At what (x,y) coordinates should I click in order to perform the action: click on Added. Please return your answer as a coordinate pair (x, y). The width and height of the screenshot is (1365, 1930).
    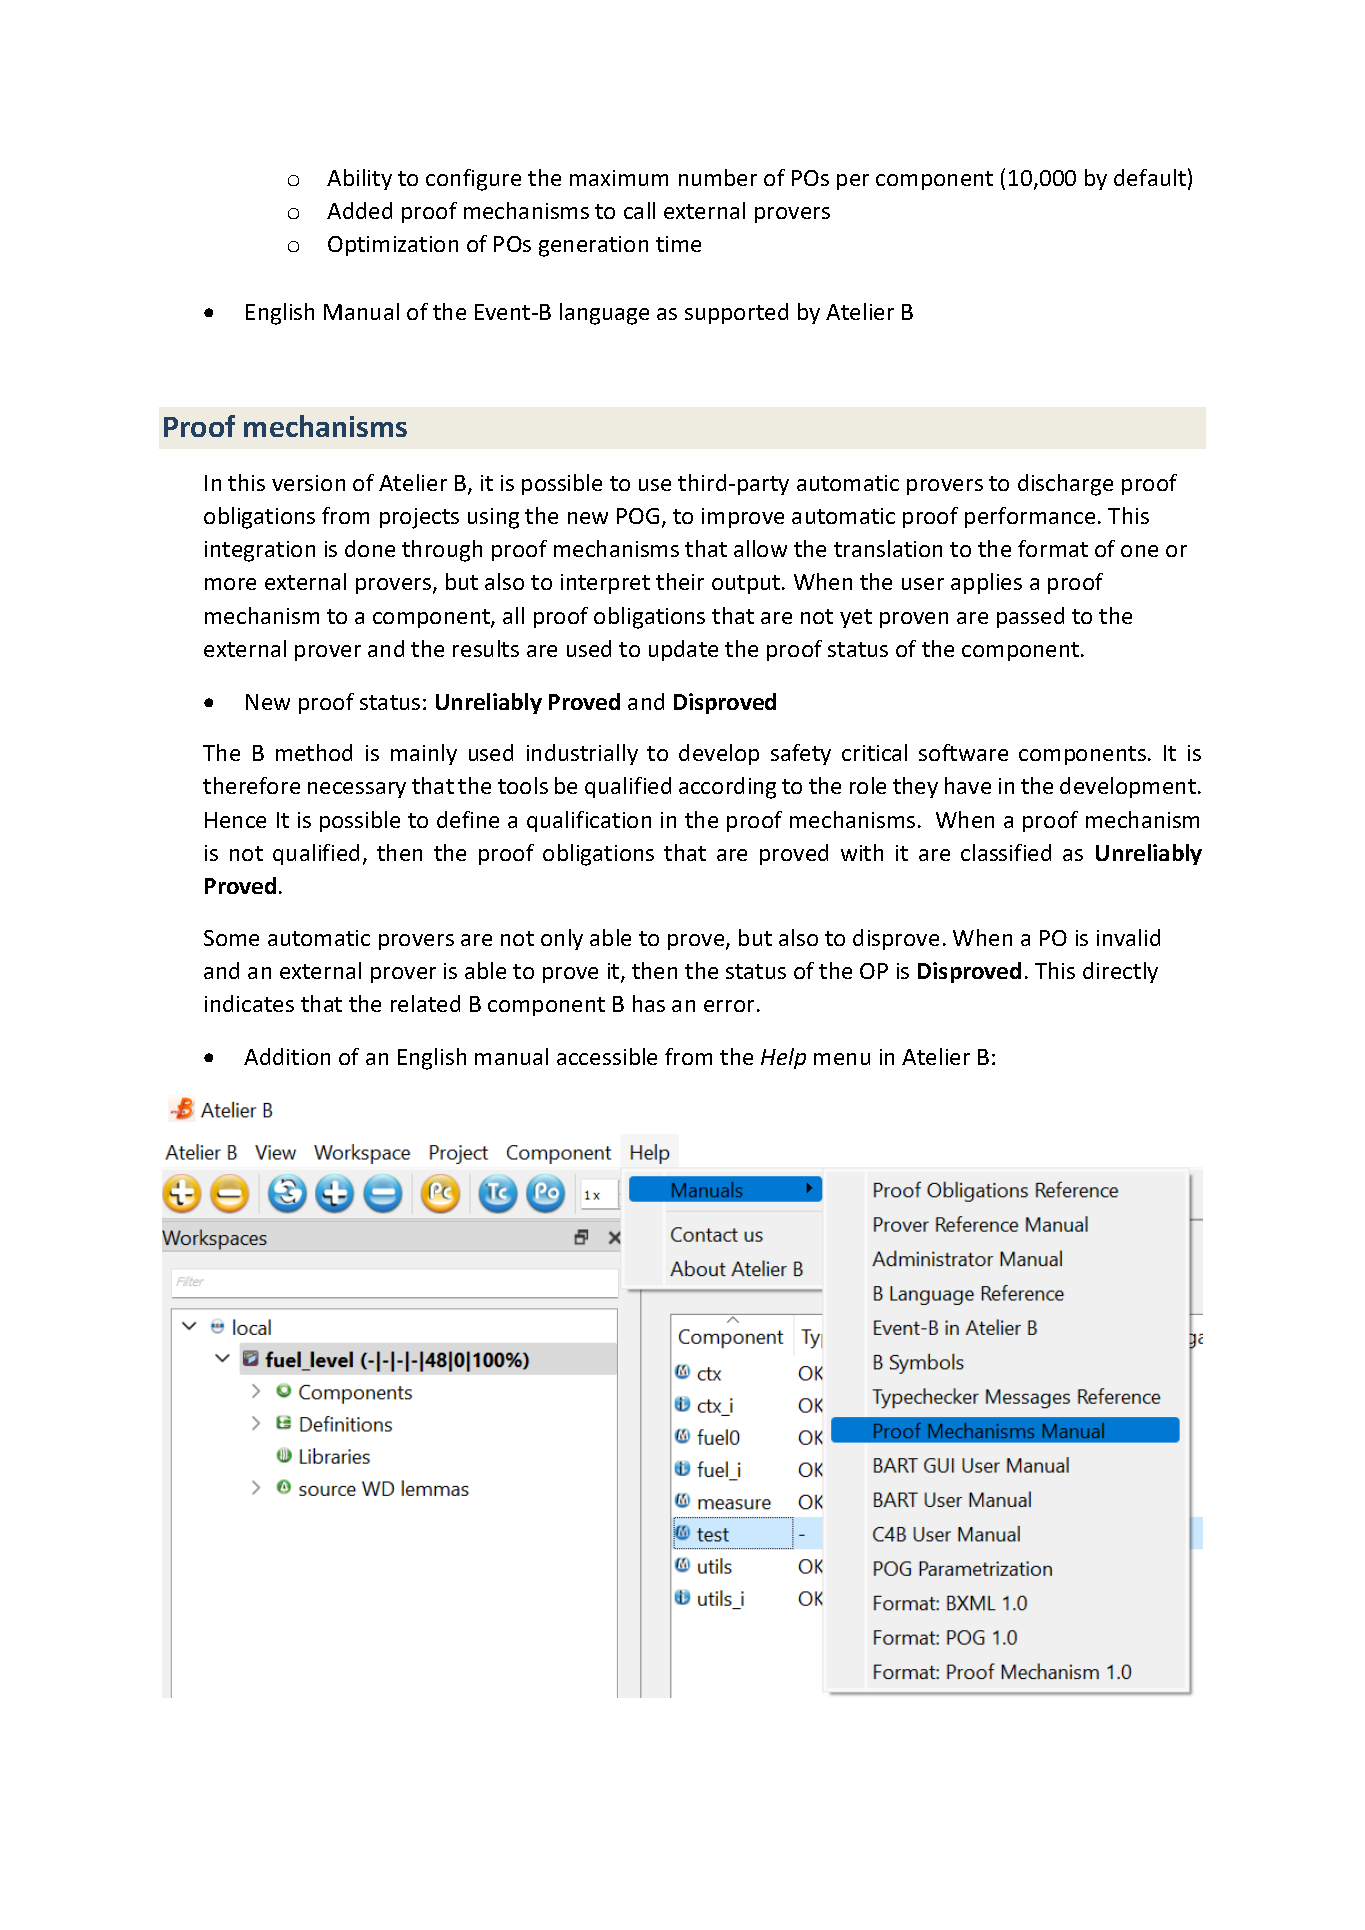
    Looking at the image, I should click on (359, 210).
